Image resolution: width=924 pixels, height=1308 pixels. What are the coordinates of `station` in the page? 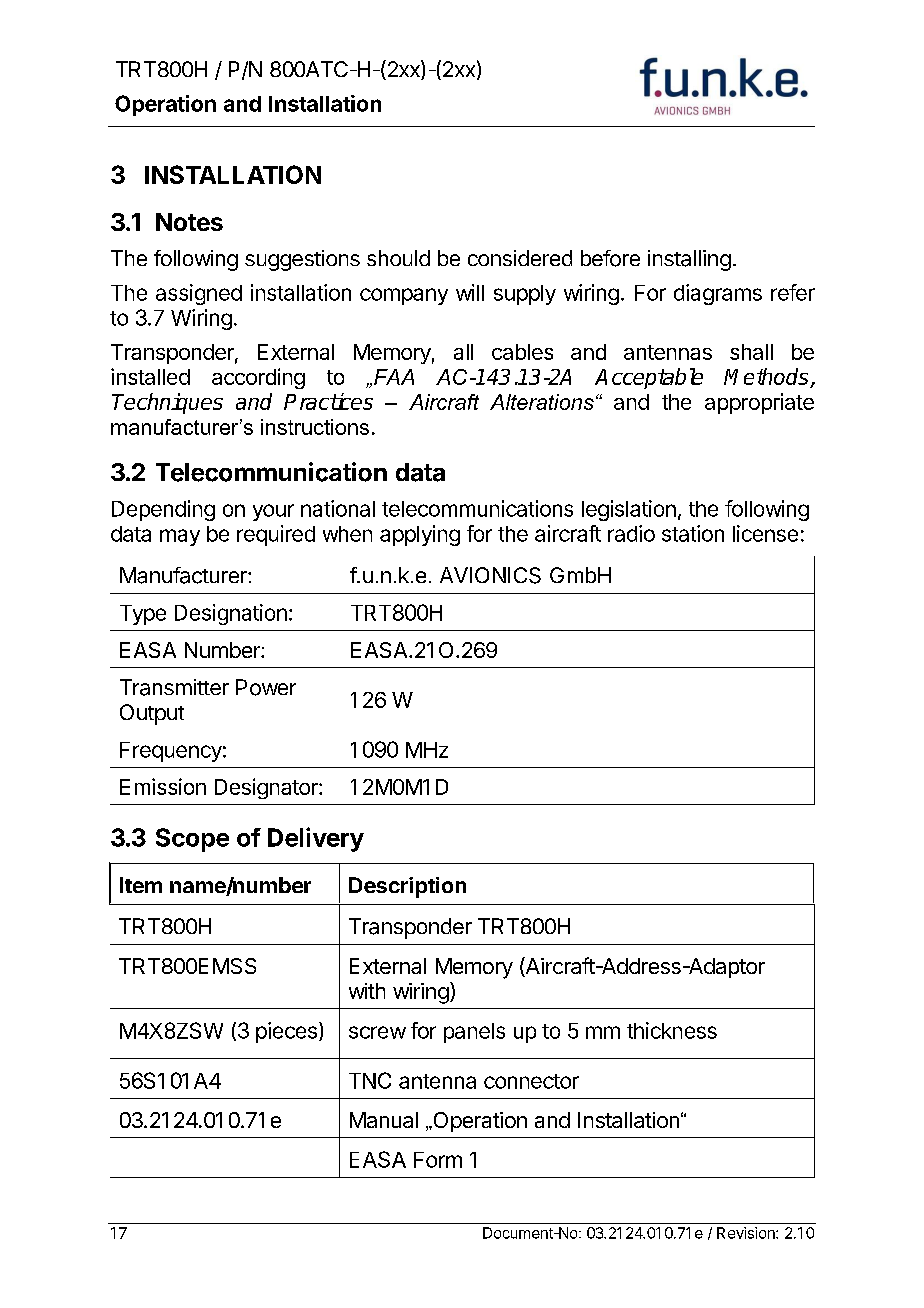 It's located at (693, 533).
